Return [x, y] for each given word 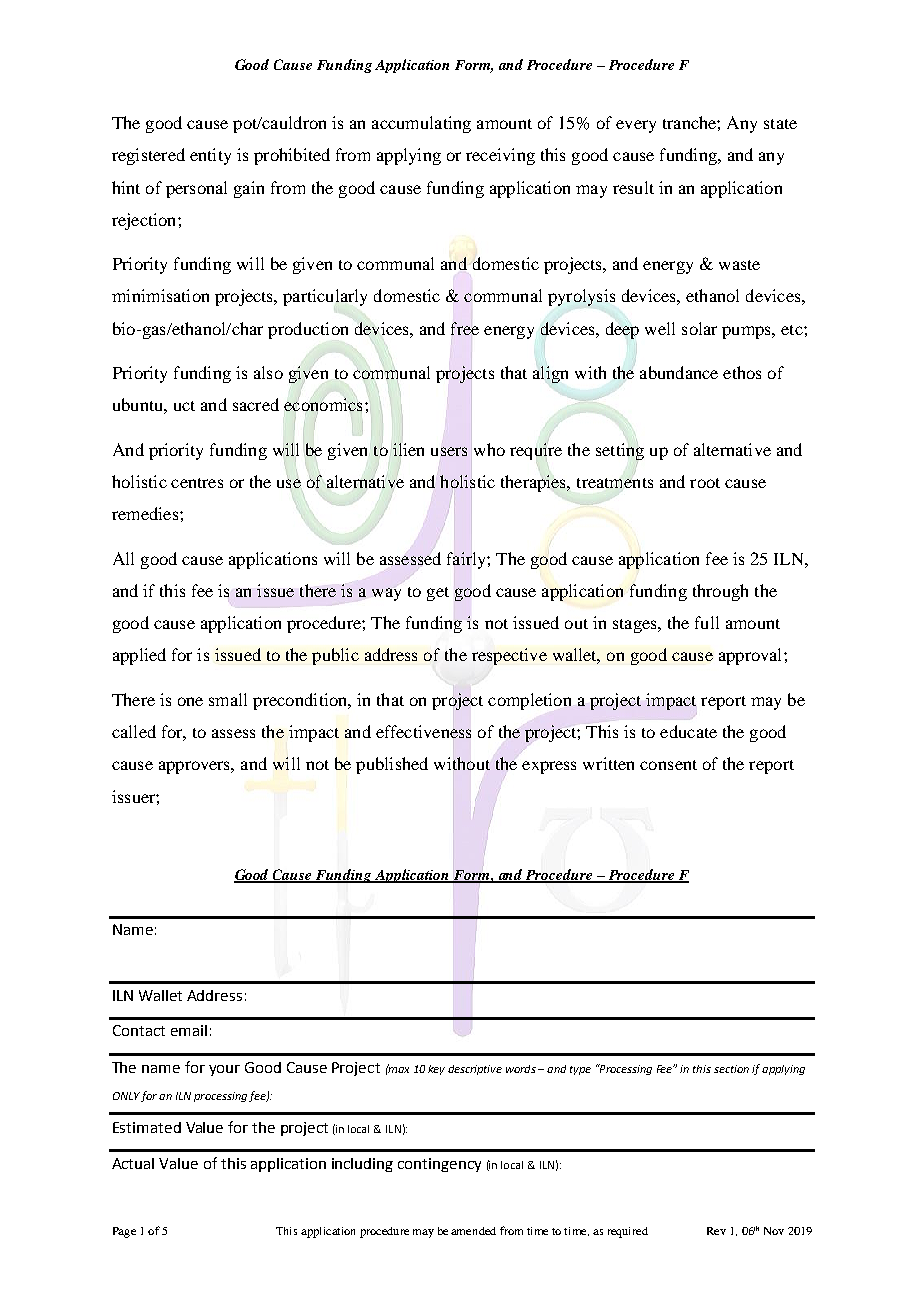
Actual [133, 1163]
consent [668, 765]
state [780, 124]
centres [197, 483]
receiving [500, 156]
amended [473, 1231]
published [392, 765]
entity [210, 156]
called [134, 731]
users [449, 451]
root [705, 483]
